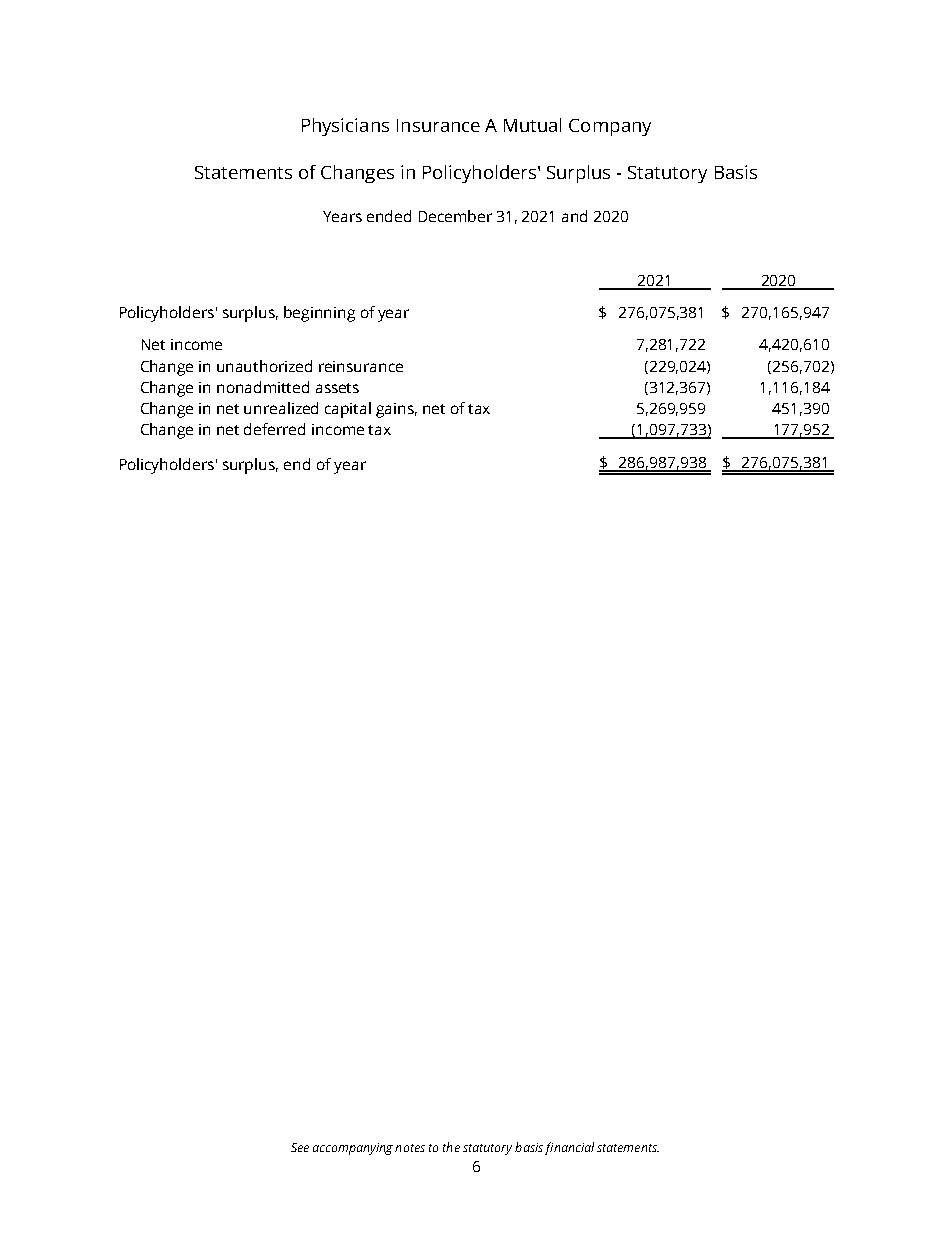 This screenshot has width=952, height=1233. I want to click on capital, so click(348, 410).
